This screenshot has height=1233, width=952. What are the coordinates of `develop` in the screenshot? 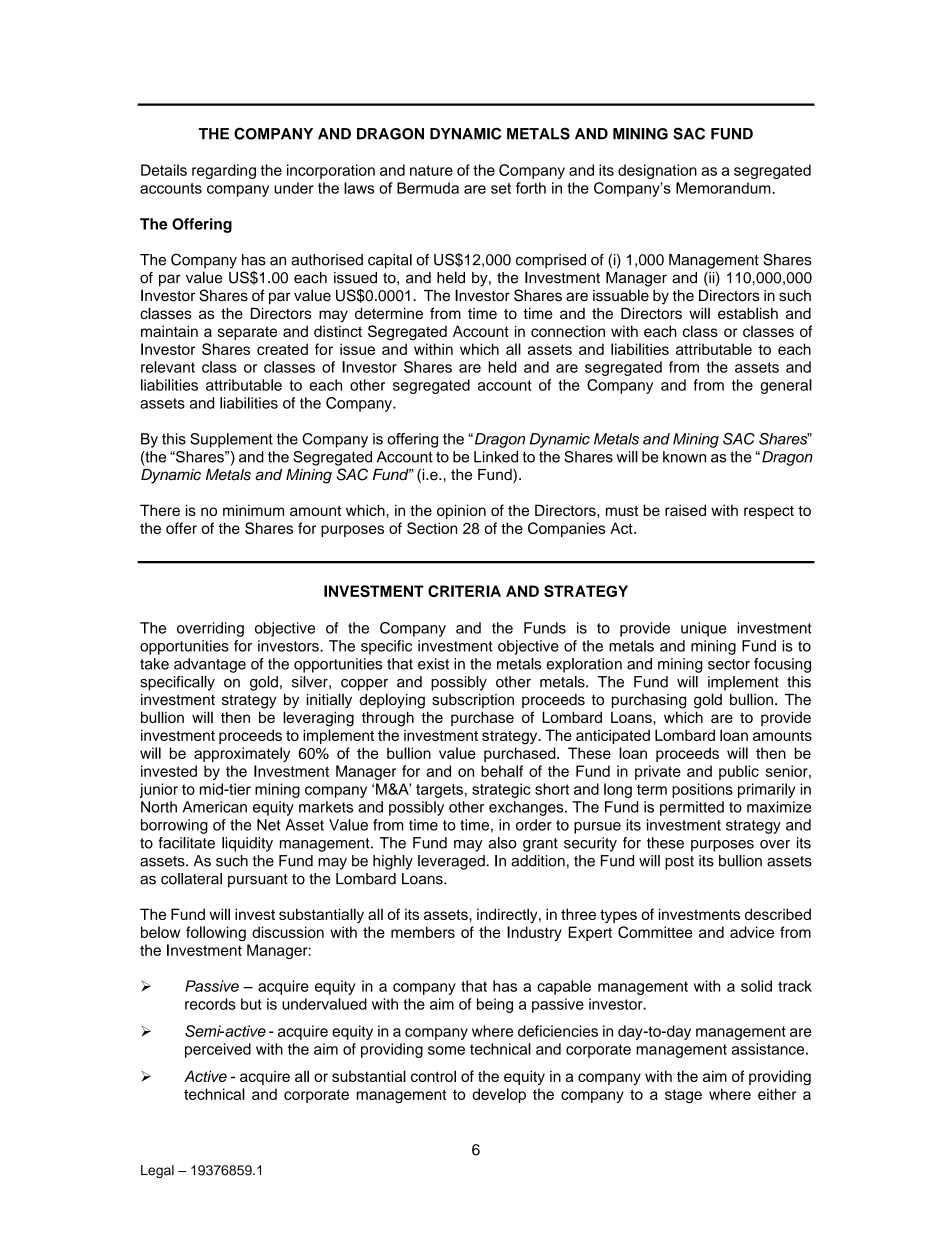 It's located at (499, 1095).
